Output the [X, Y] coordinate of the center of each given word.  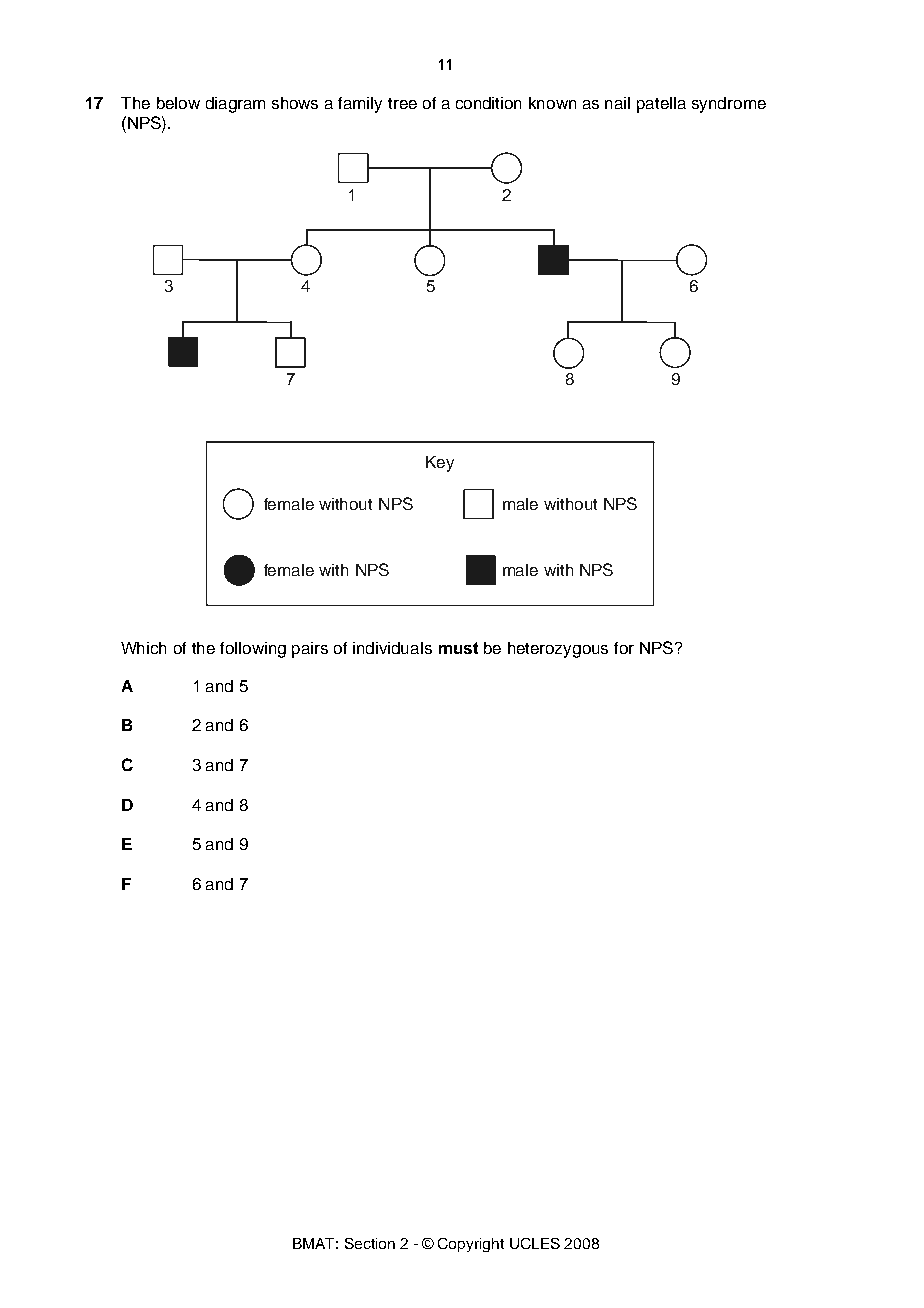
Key [440, 464]
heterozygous [558, 650]
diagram [235, 105]
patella [661, 105]
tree [402, 103]
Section [370, 1243]
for [624, 648]
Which [143, 648]
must [458, 648]
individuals [392, 648]
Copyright [471, 1245]
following [253, 650]
